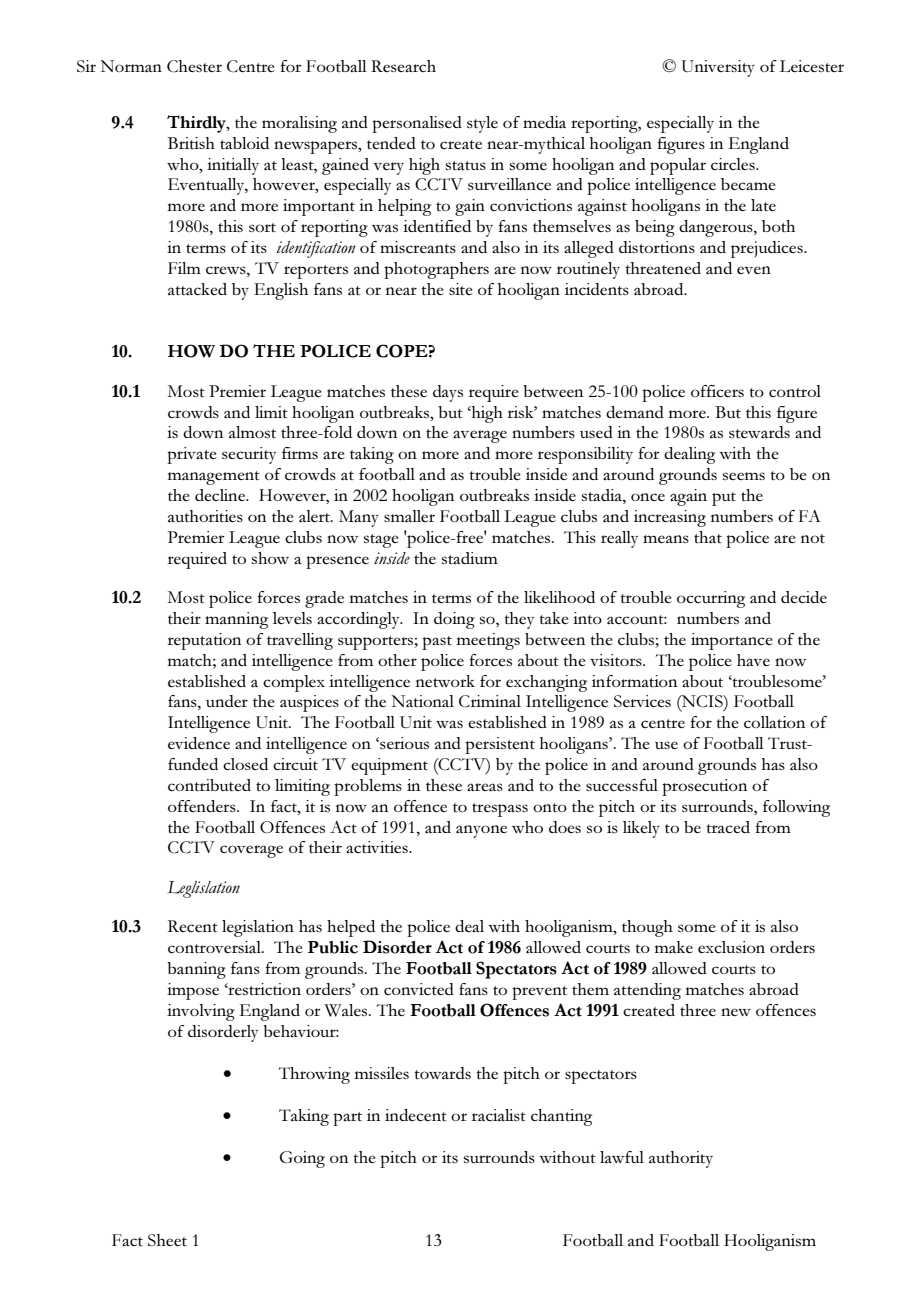 The image size is (924, 1307). What do you see at coordinates (204, 641) in the screenshot?
I see `reputation` at bounding box center [204, 641].
